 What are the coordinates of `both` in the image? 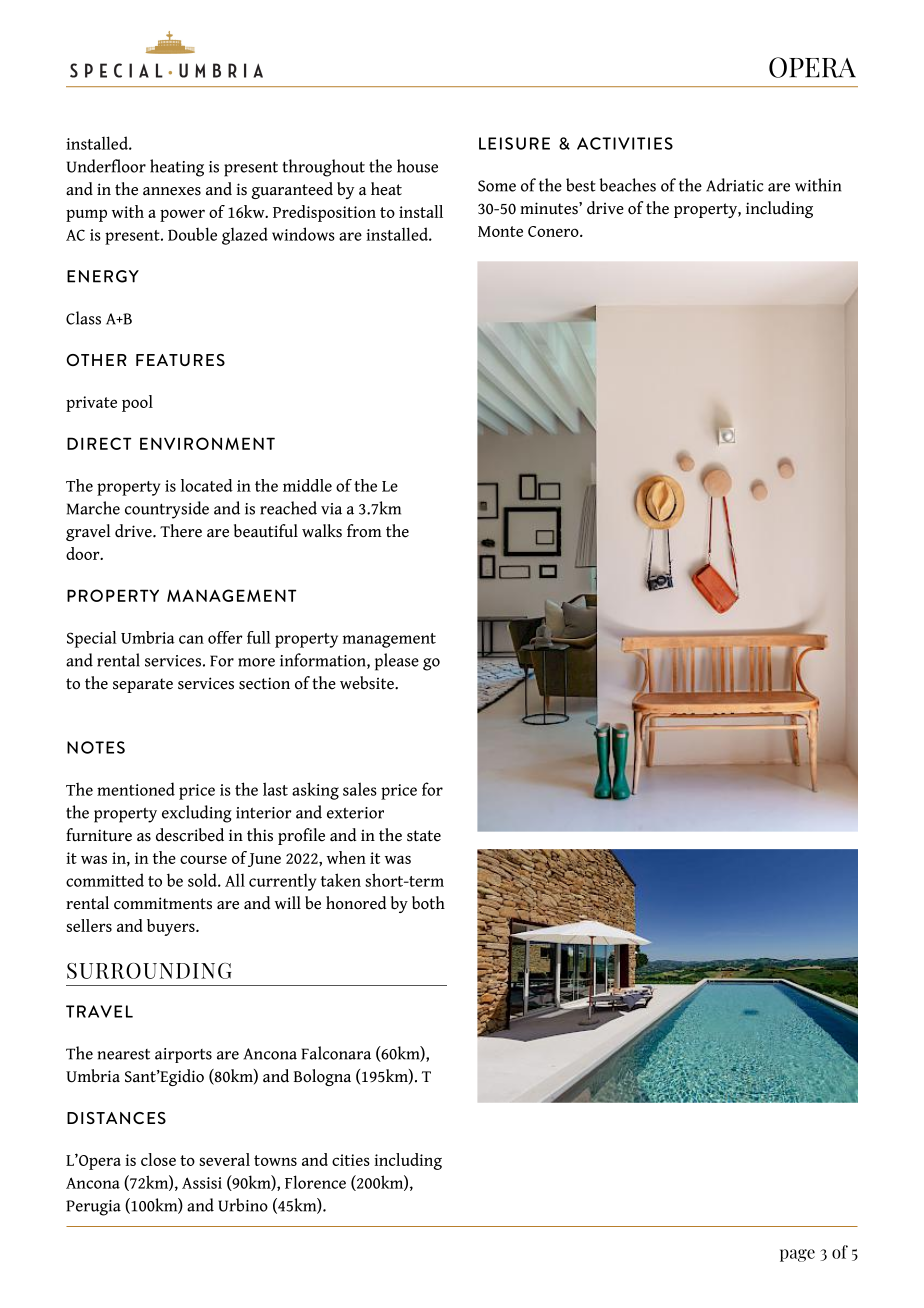 It's located at (428, 903).
